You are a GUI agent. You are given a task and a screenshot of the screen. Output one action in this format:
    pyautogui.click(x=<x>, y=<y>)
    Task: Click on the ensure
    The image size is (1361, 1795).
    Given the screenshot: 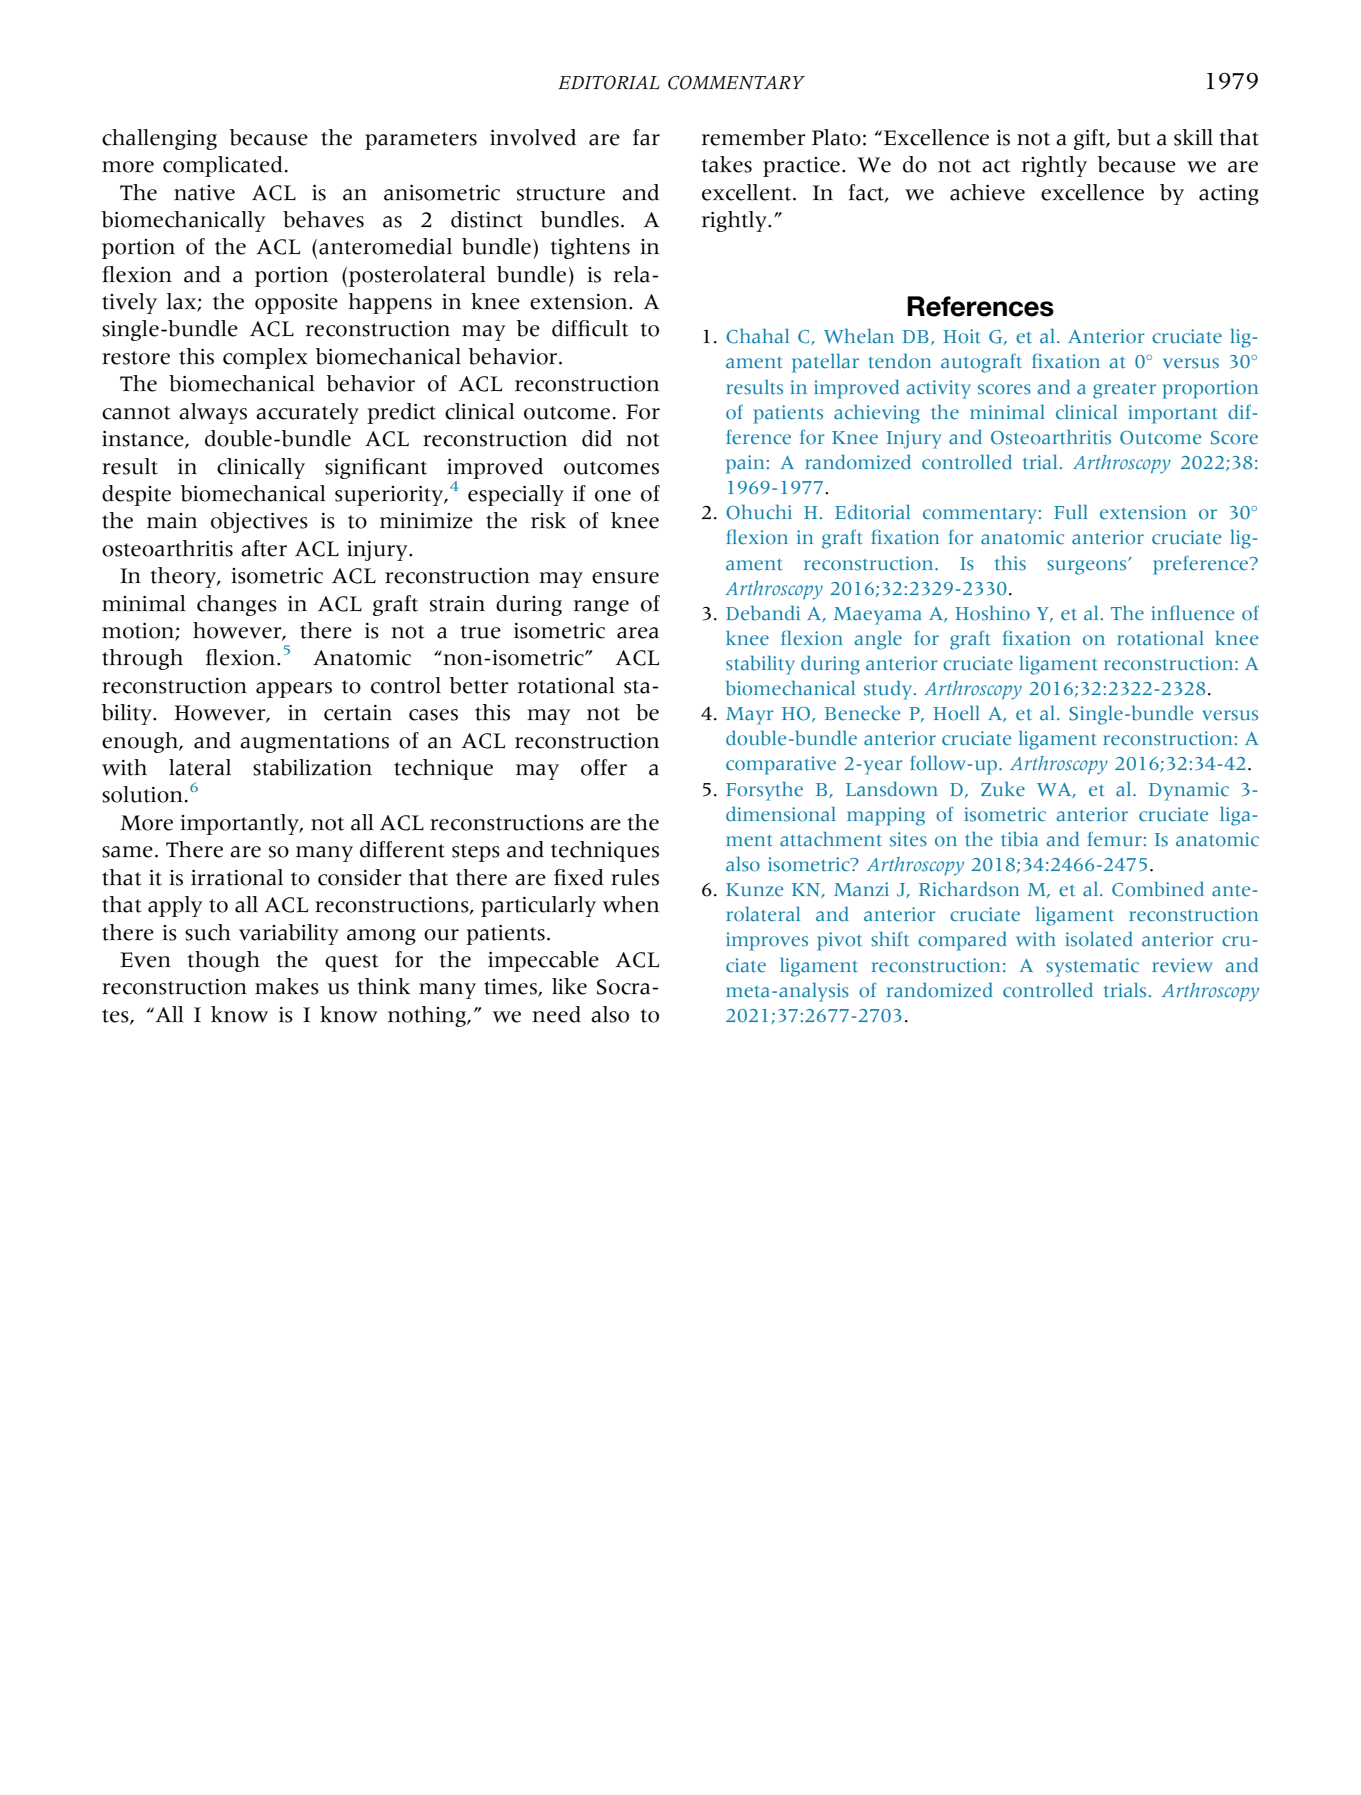 What is the action you would take?
    pyautogui.click(x=625, y=578)
